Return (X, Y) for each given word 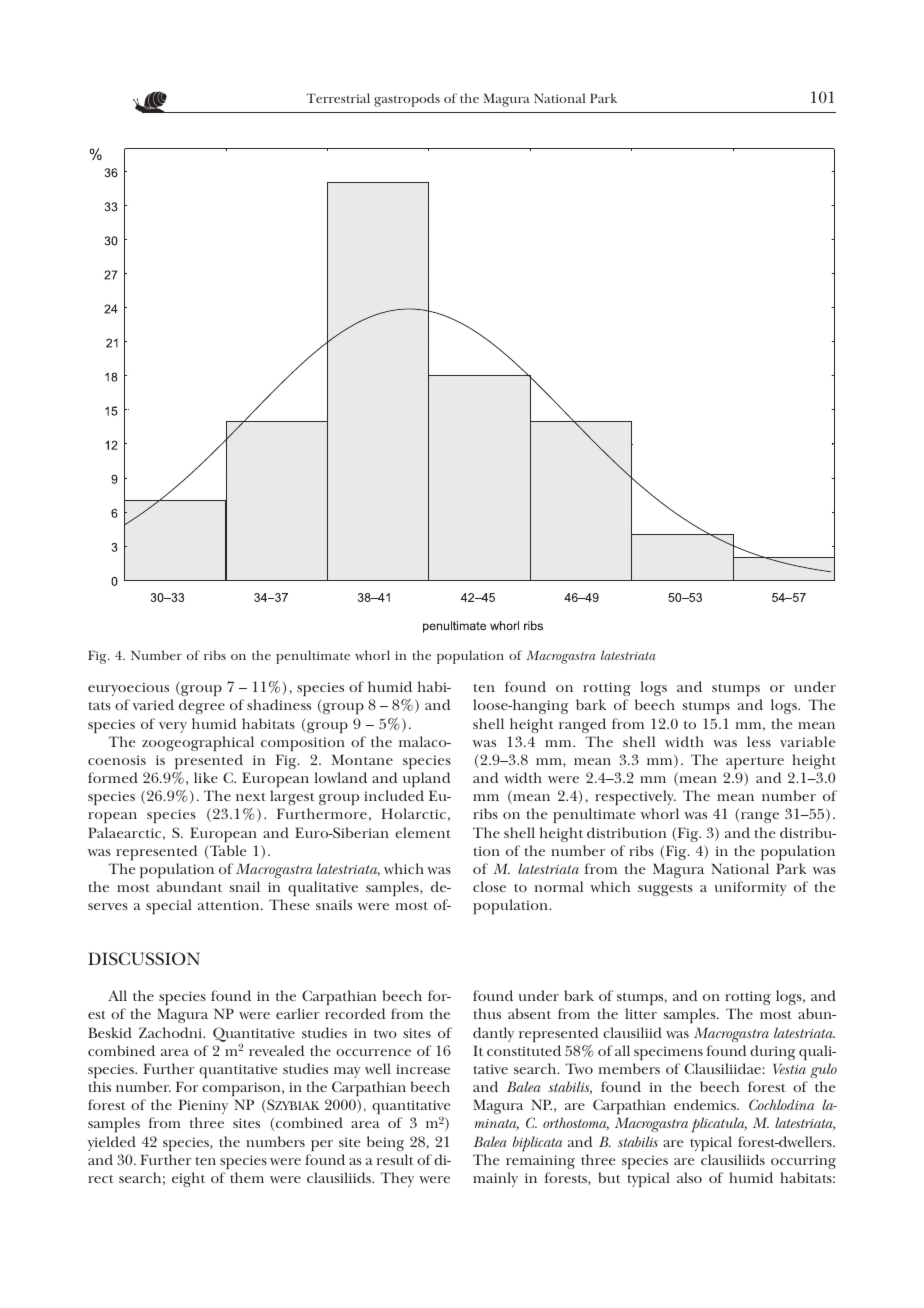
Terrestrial (338, 98)
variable (807, 741)
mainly (495, 1179)
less (759, 741)
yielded (112, 1143)
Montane (362, 759)
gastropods (407, 100)
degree (202, 706)
